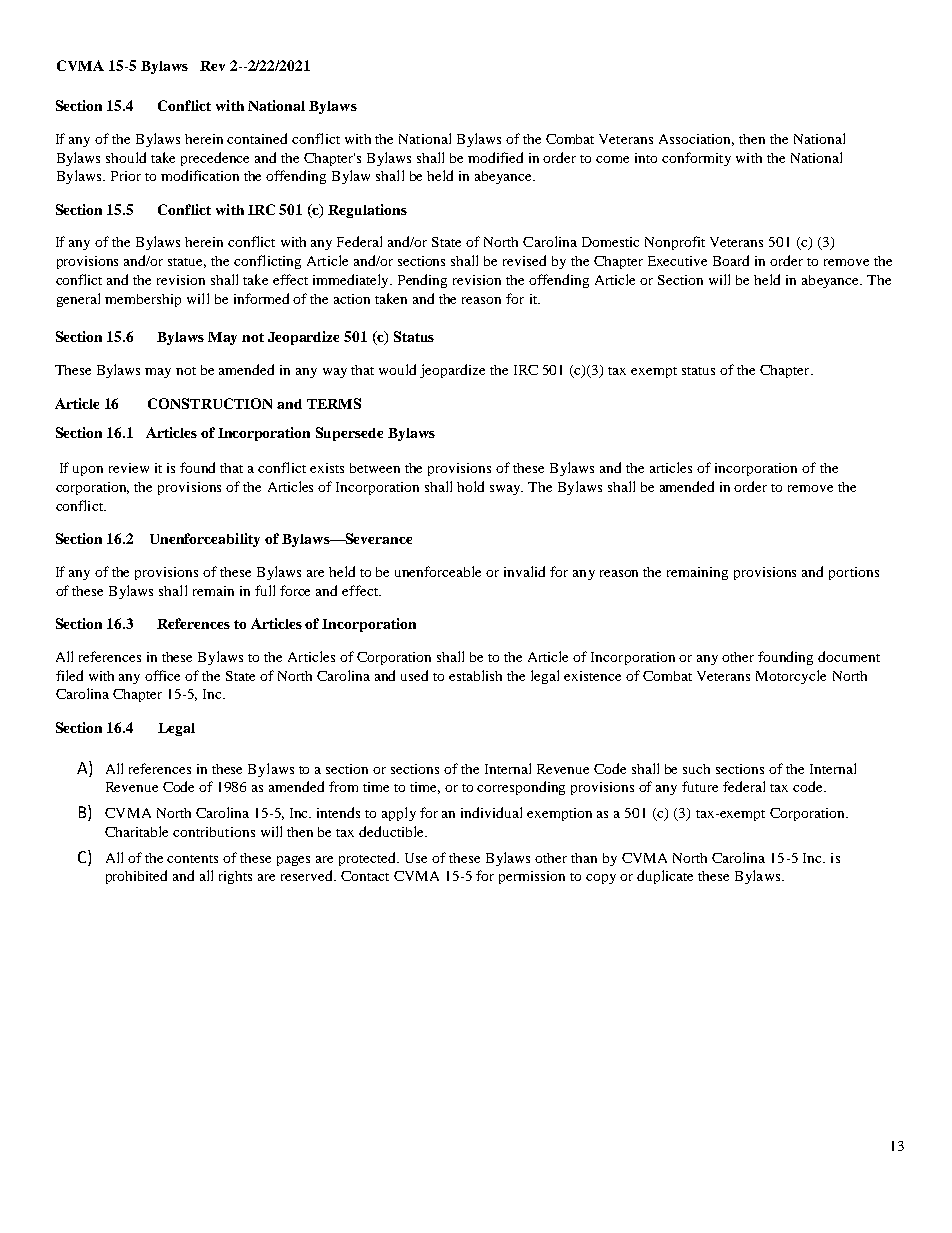  Describe the element at coordinates (532, 877) in the image. I see `permission` at that location.
